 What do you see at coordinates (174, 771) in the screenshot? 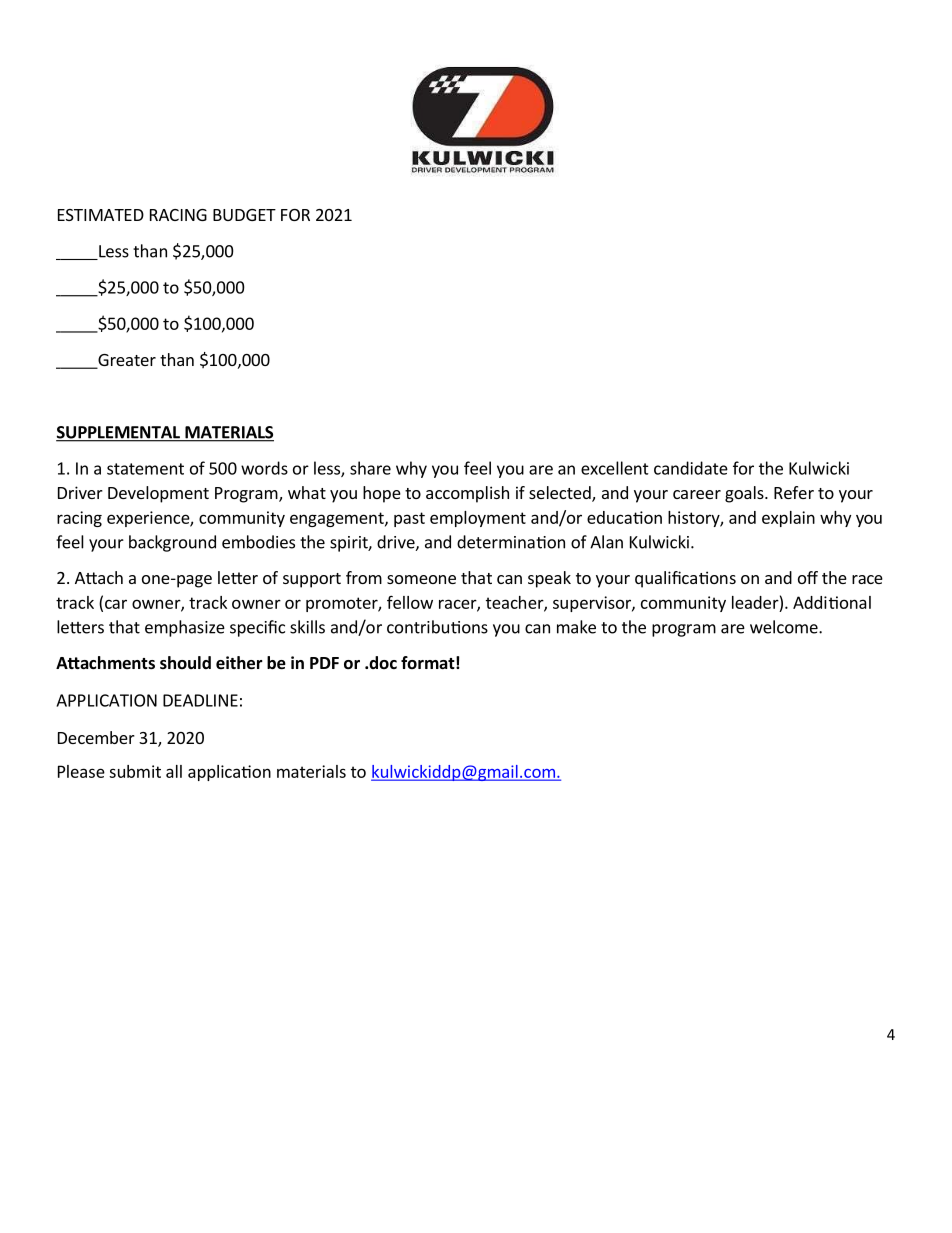
I see `all` at bounding box center [174, 771].
